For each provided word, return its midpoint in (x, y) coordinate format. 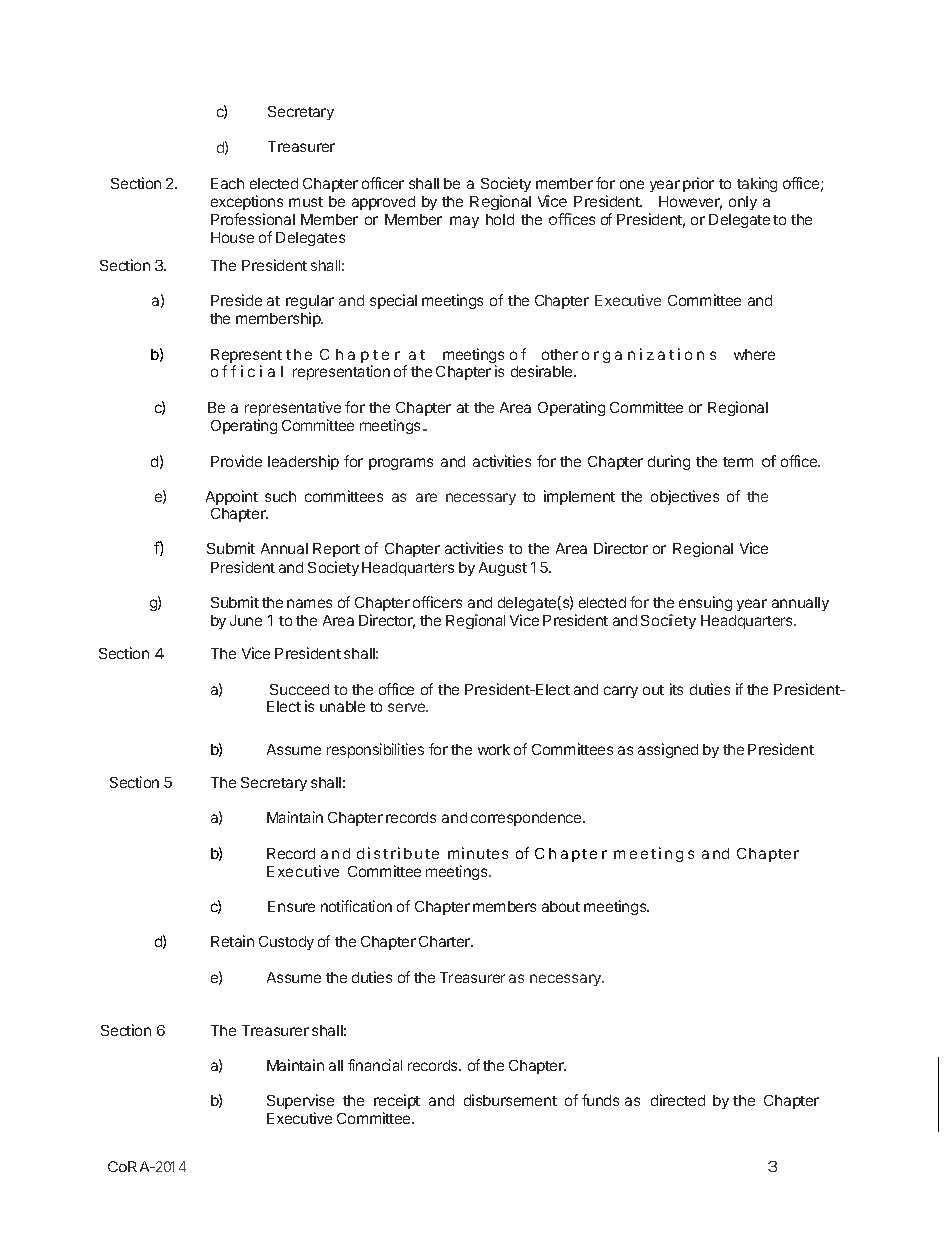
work (494, 749)
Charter (445, 941)
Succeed (299, 689)
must (306, 202)
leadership (303, 462)
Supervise (300, 1103)
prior (698, 184)
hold (500, 219)
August (503, 569)
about (561, 906)
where (754, 354)
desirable (543, 371)
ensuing (705, 603)
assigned (668, 750)
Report (336, 550)
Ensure (291, 906)
